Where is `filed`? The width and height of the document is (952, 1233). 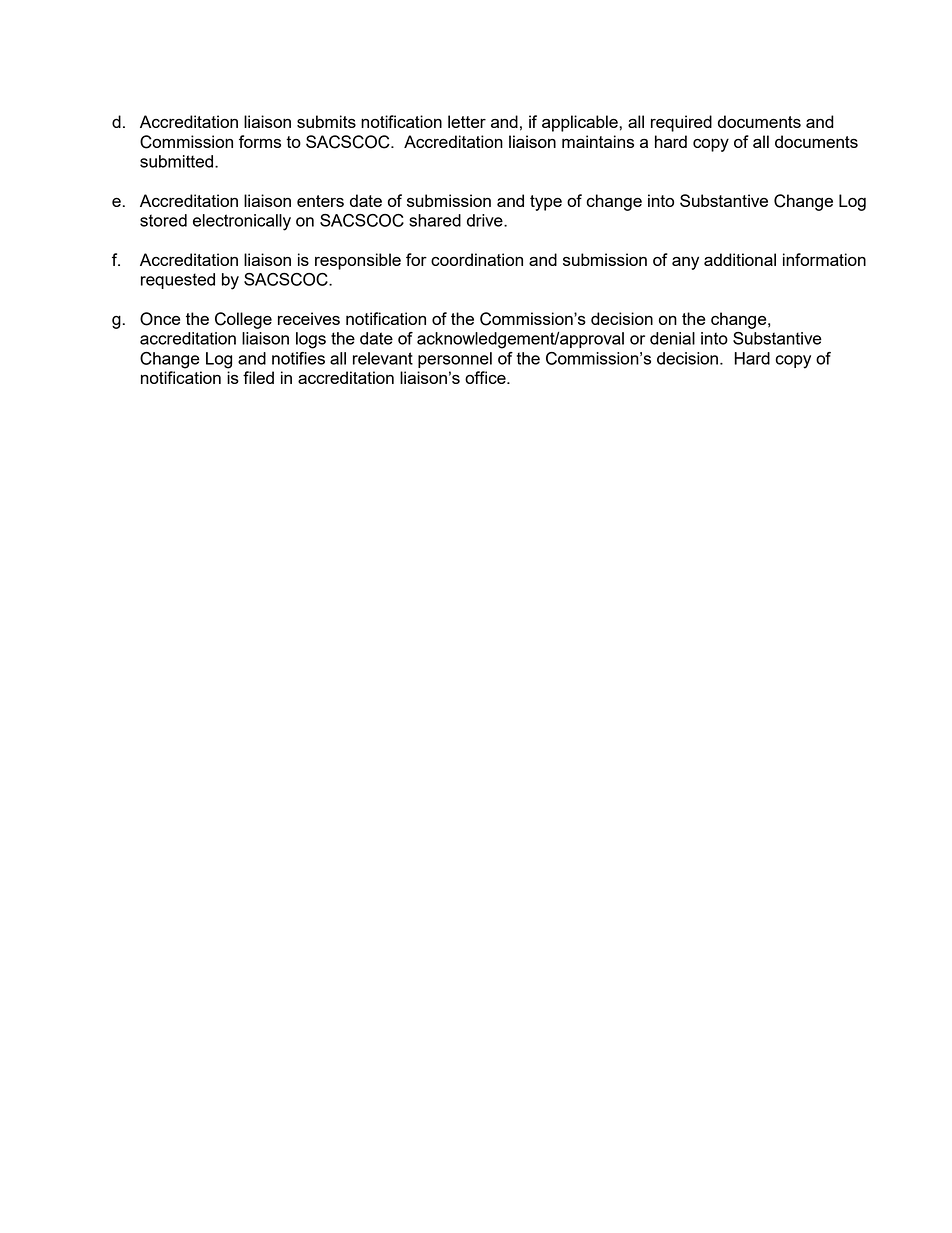 filed is located at coordinates (258, 377).
